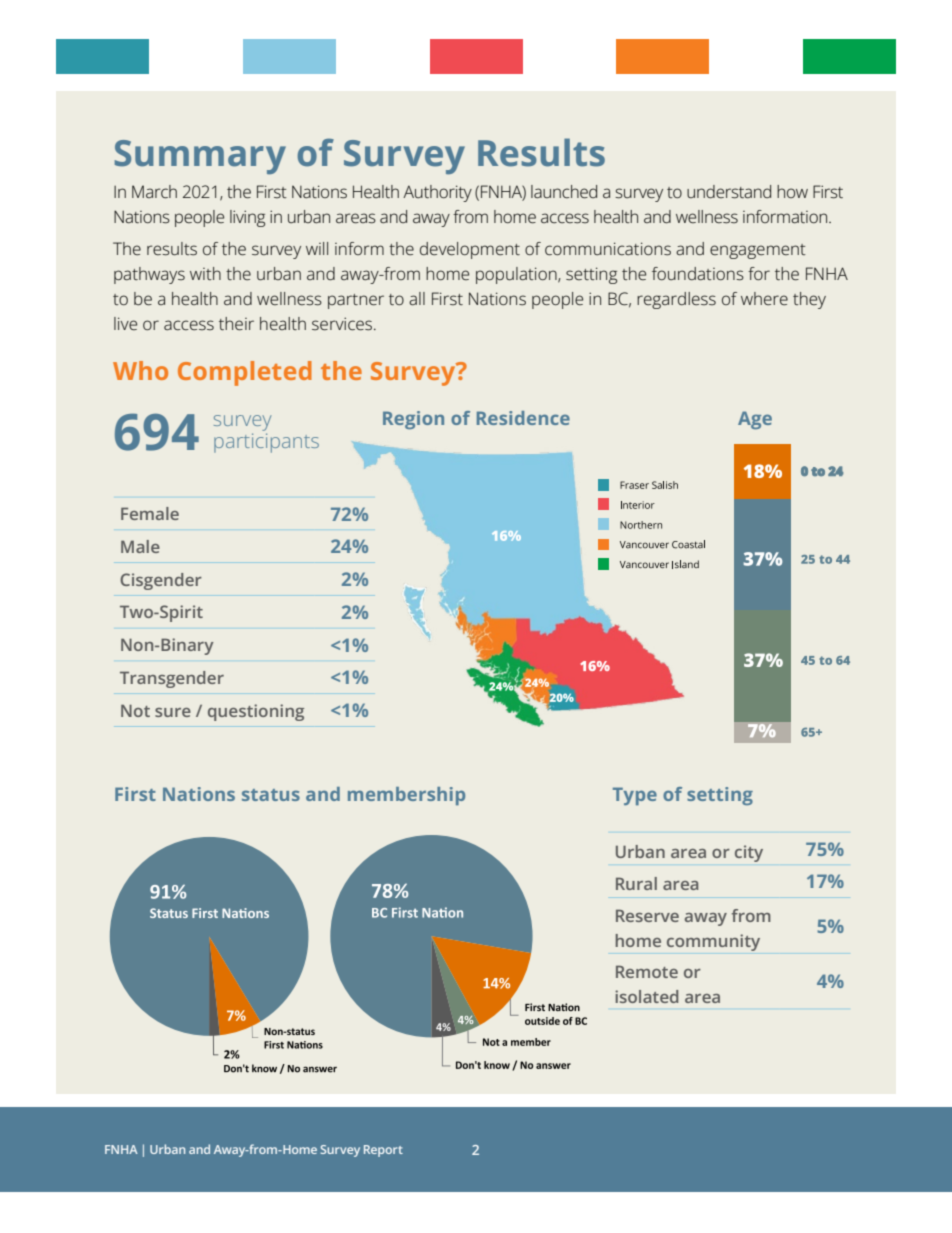  What do you see at coordinates (729, 192) in the image?
I see `understand` at bounding box center [729, 192].
